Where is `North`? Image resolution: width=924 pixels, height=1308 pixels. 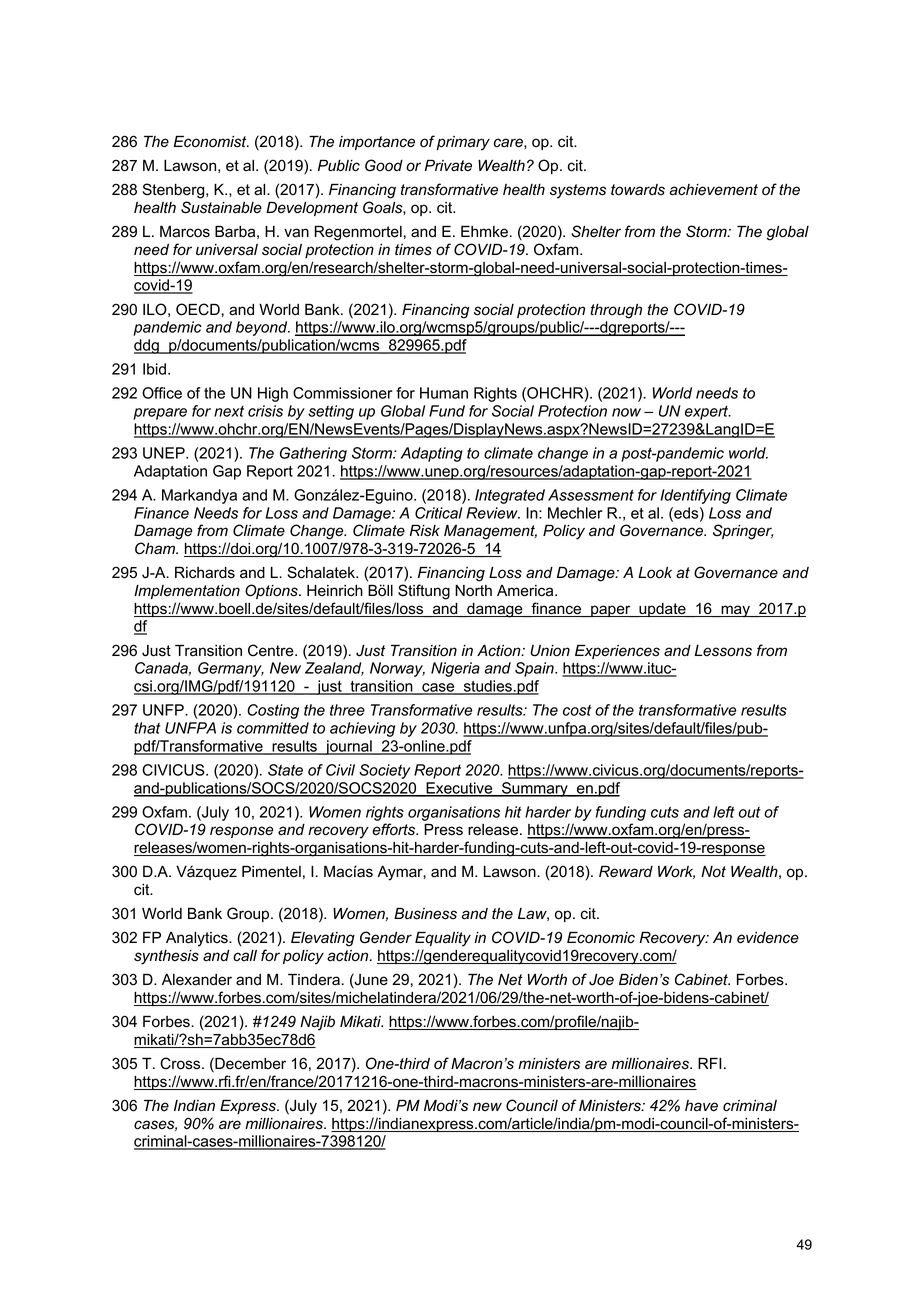
North is located at coordinates (473, 591).
